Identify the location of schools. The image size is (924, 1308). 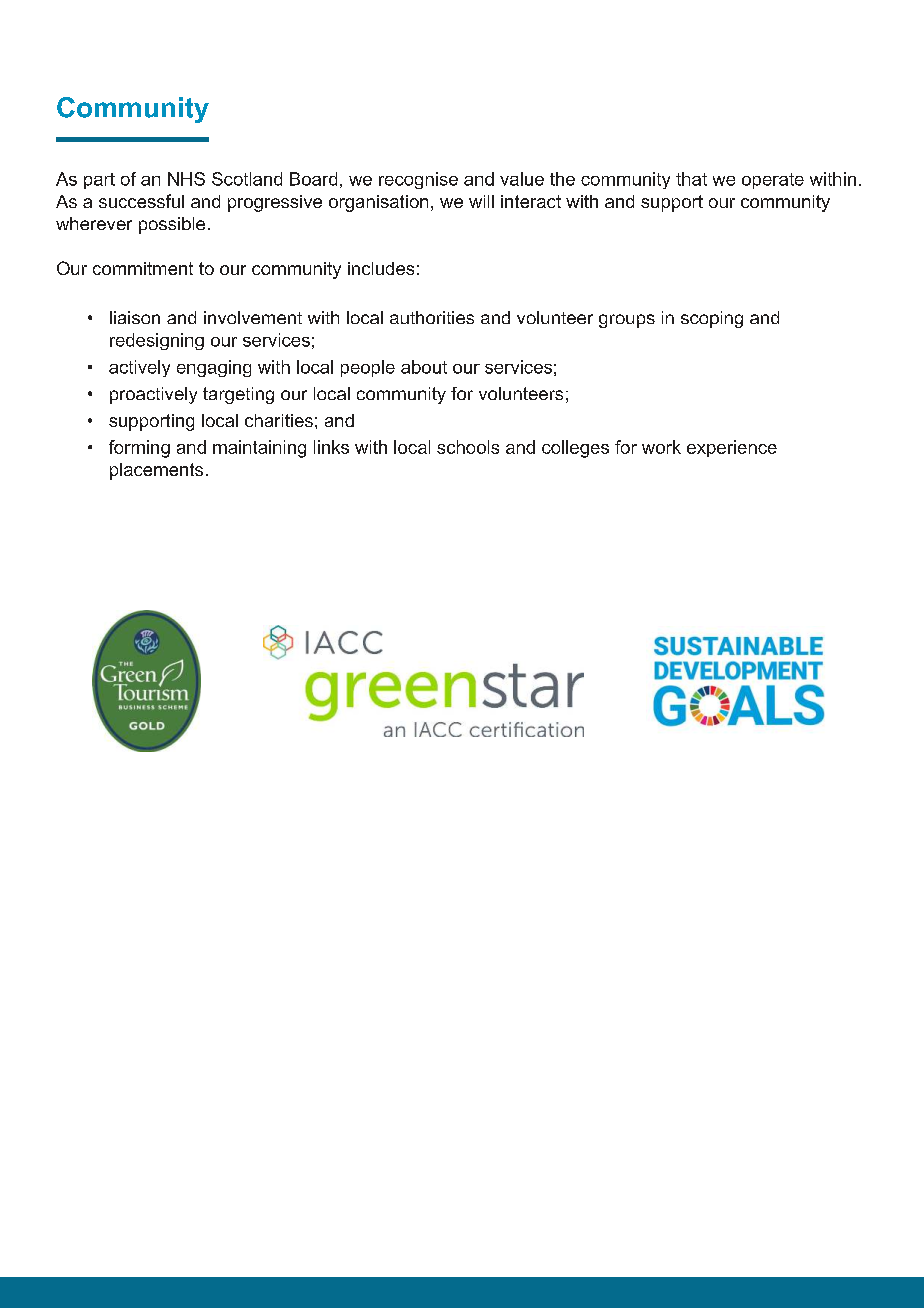
(468, 447).
